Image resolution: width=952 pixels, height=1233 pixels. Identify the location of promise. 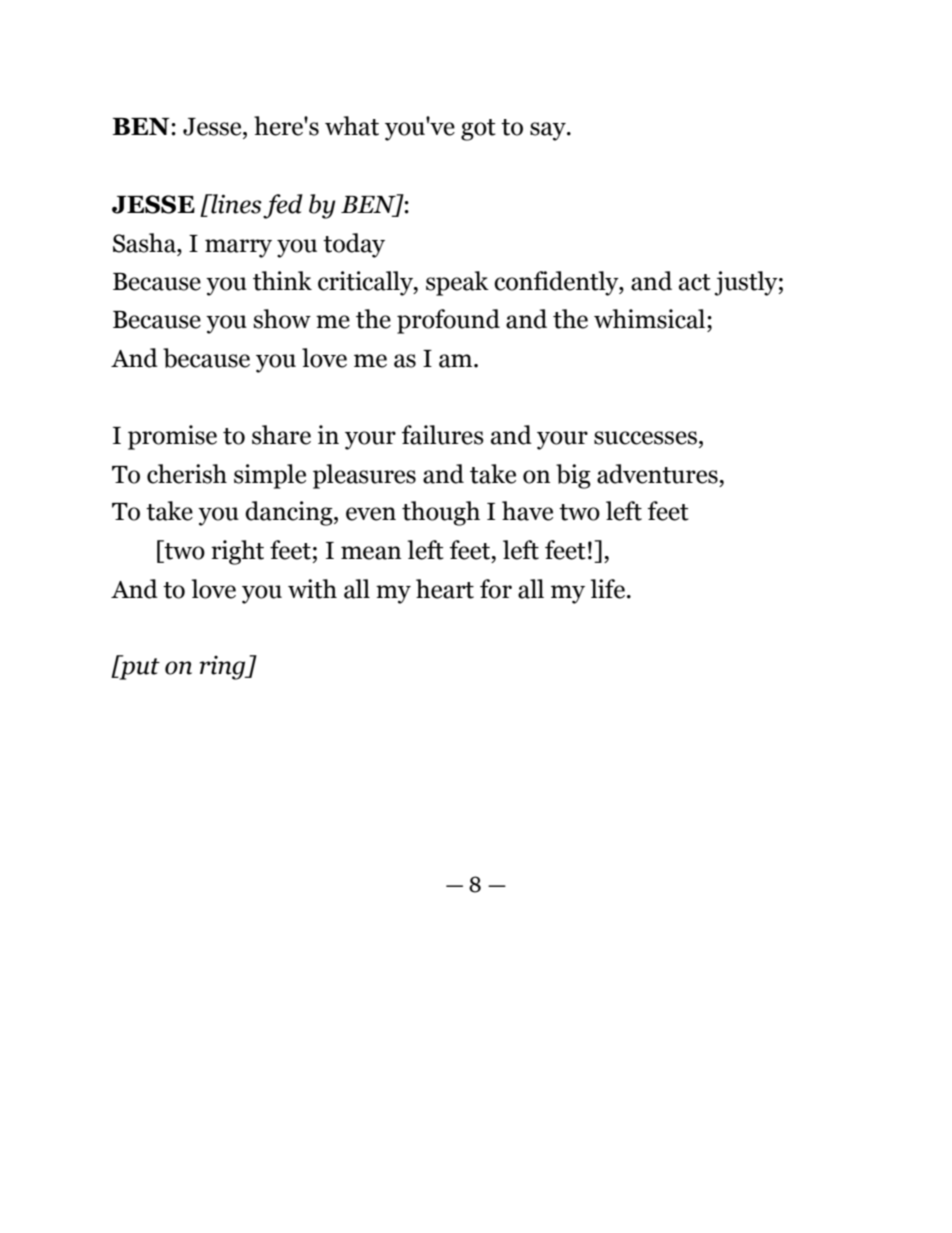
(172, 437).
